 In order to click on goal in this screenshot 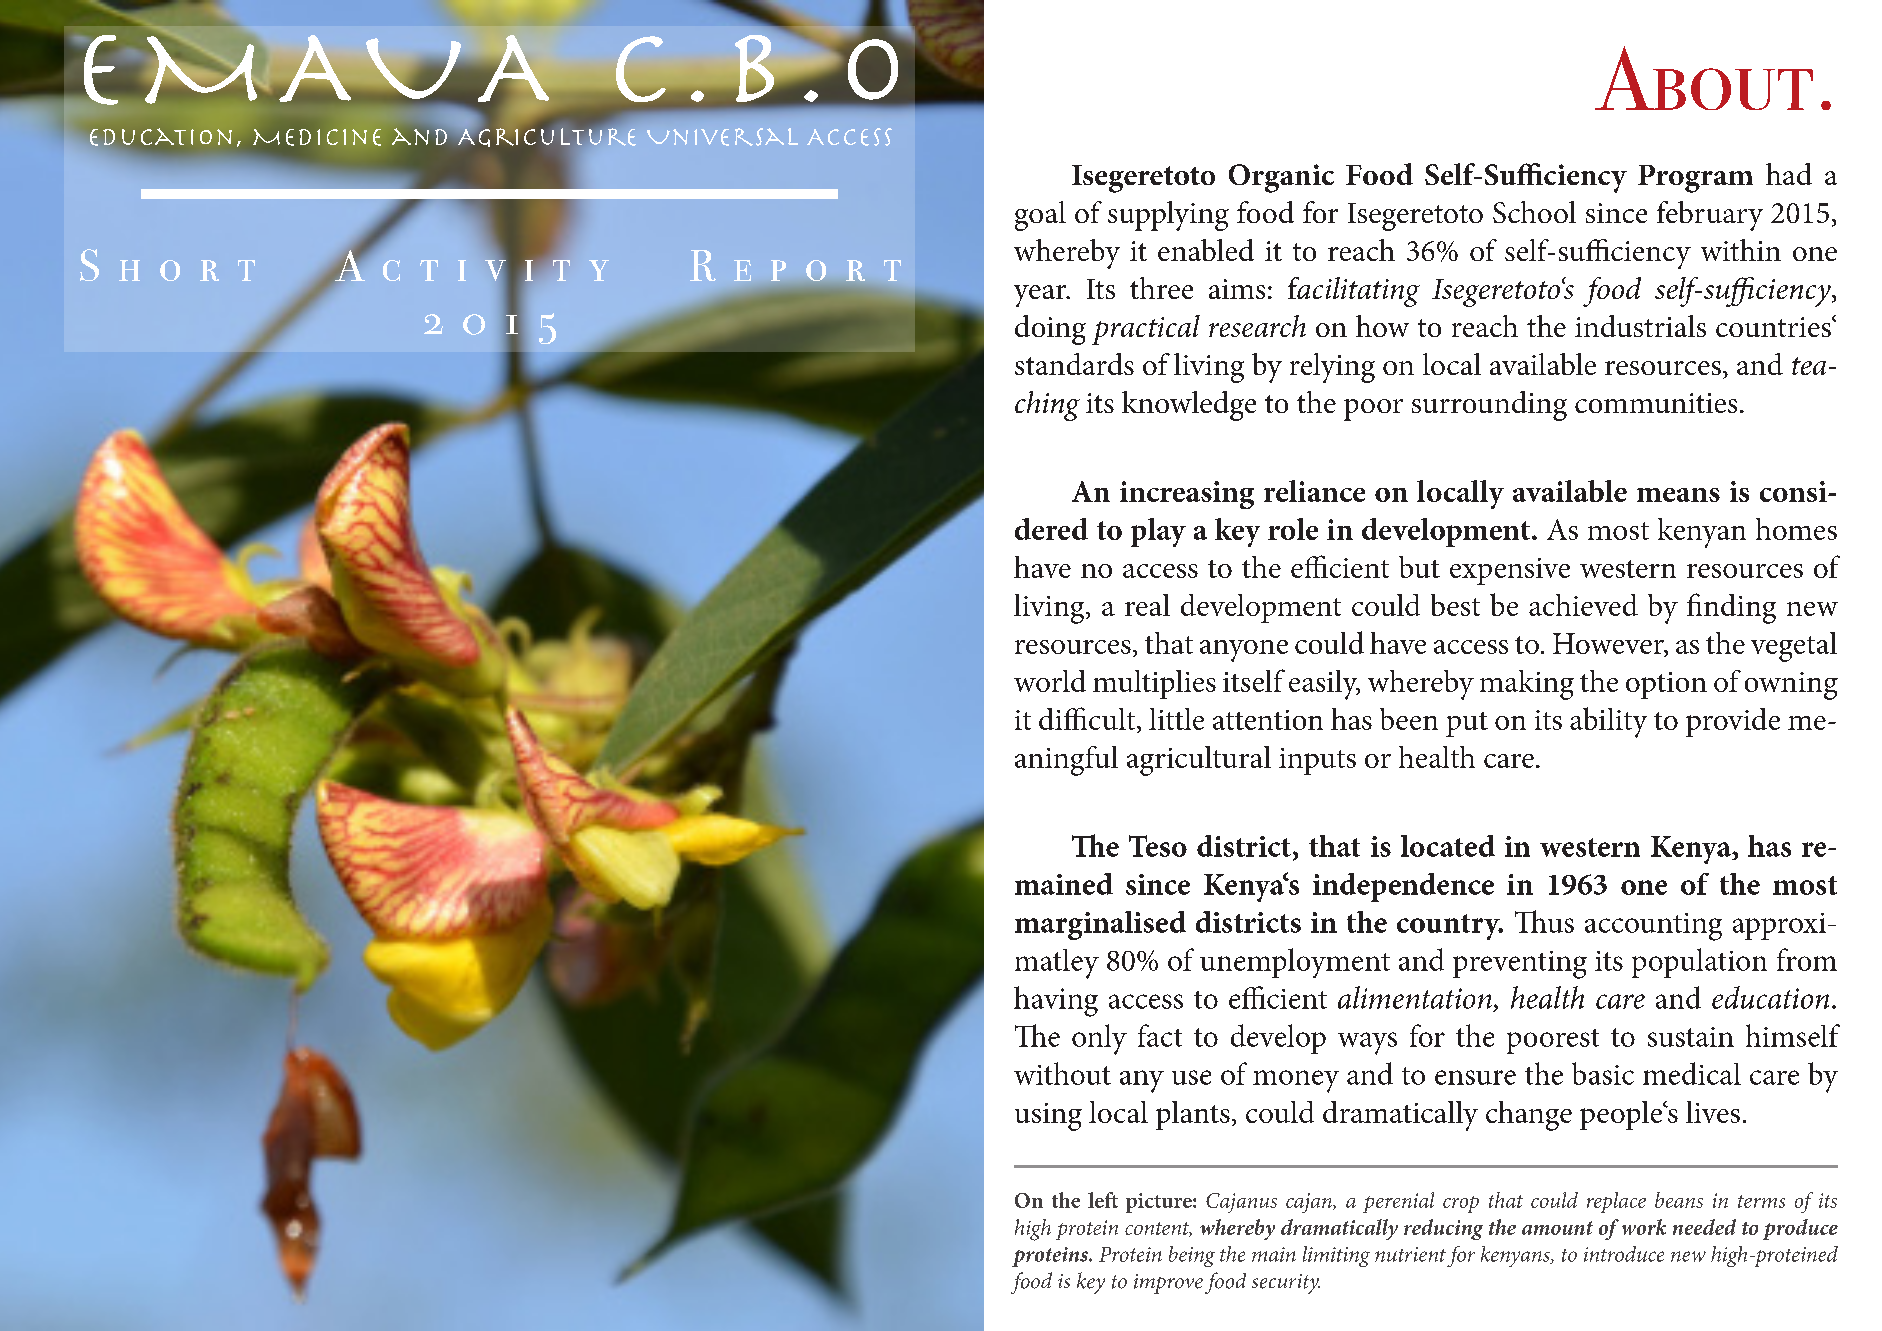, I will do `click(1040, 216)`.
